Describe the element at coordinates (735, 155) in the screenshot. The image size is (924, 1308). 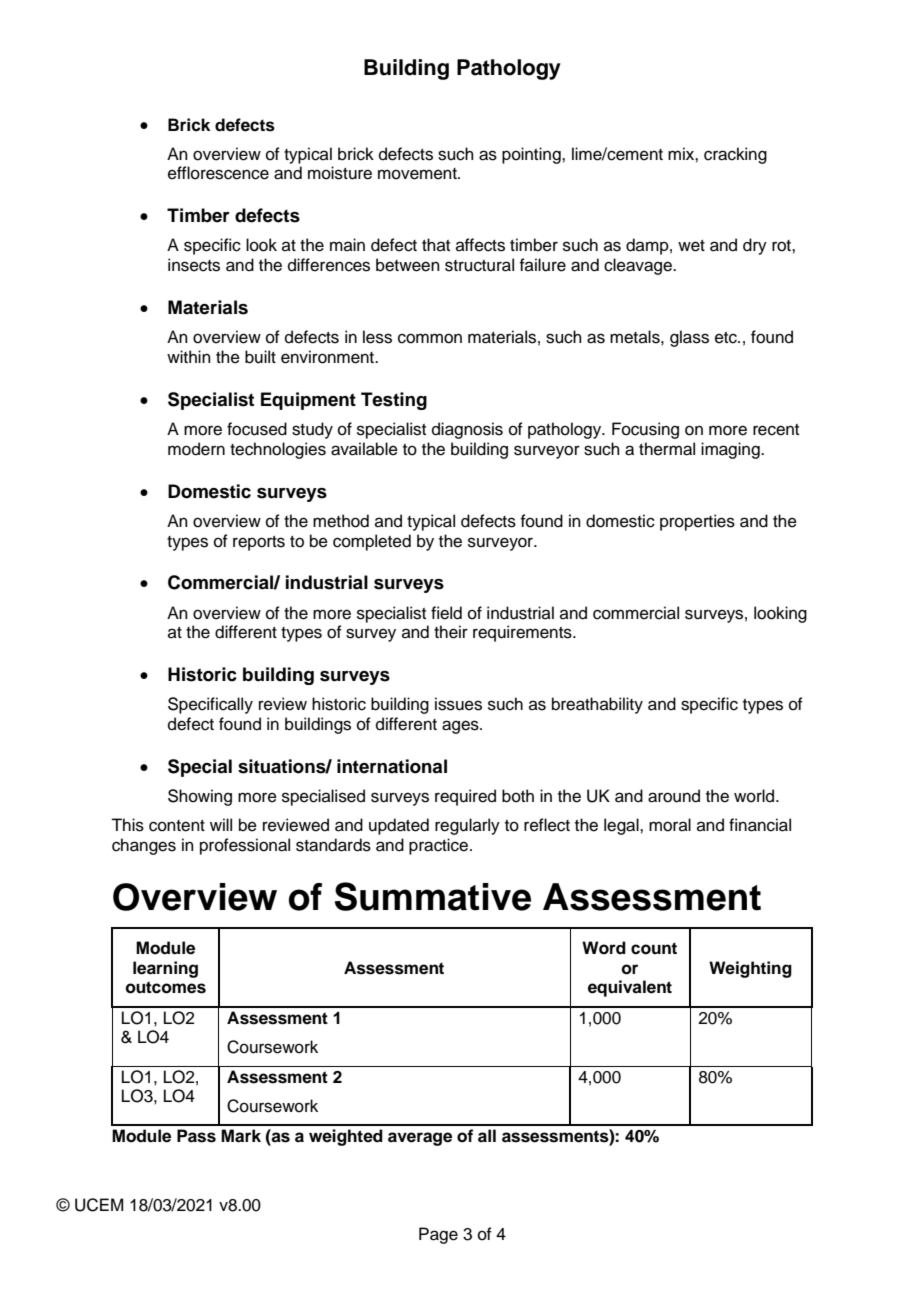
I see `cracking` at that location.
